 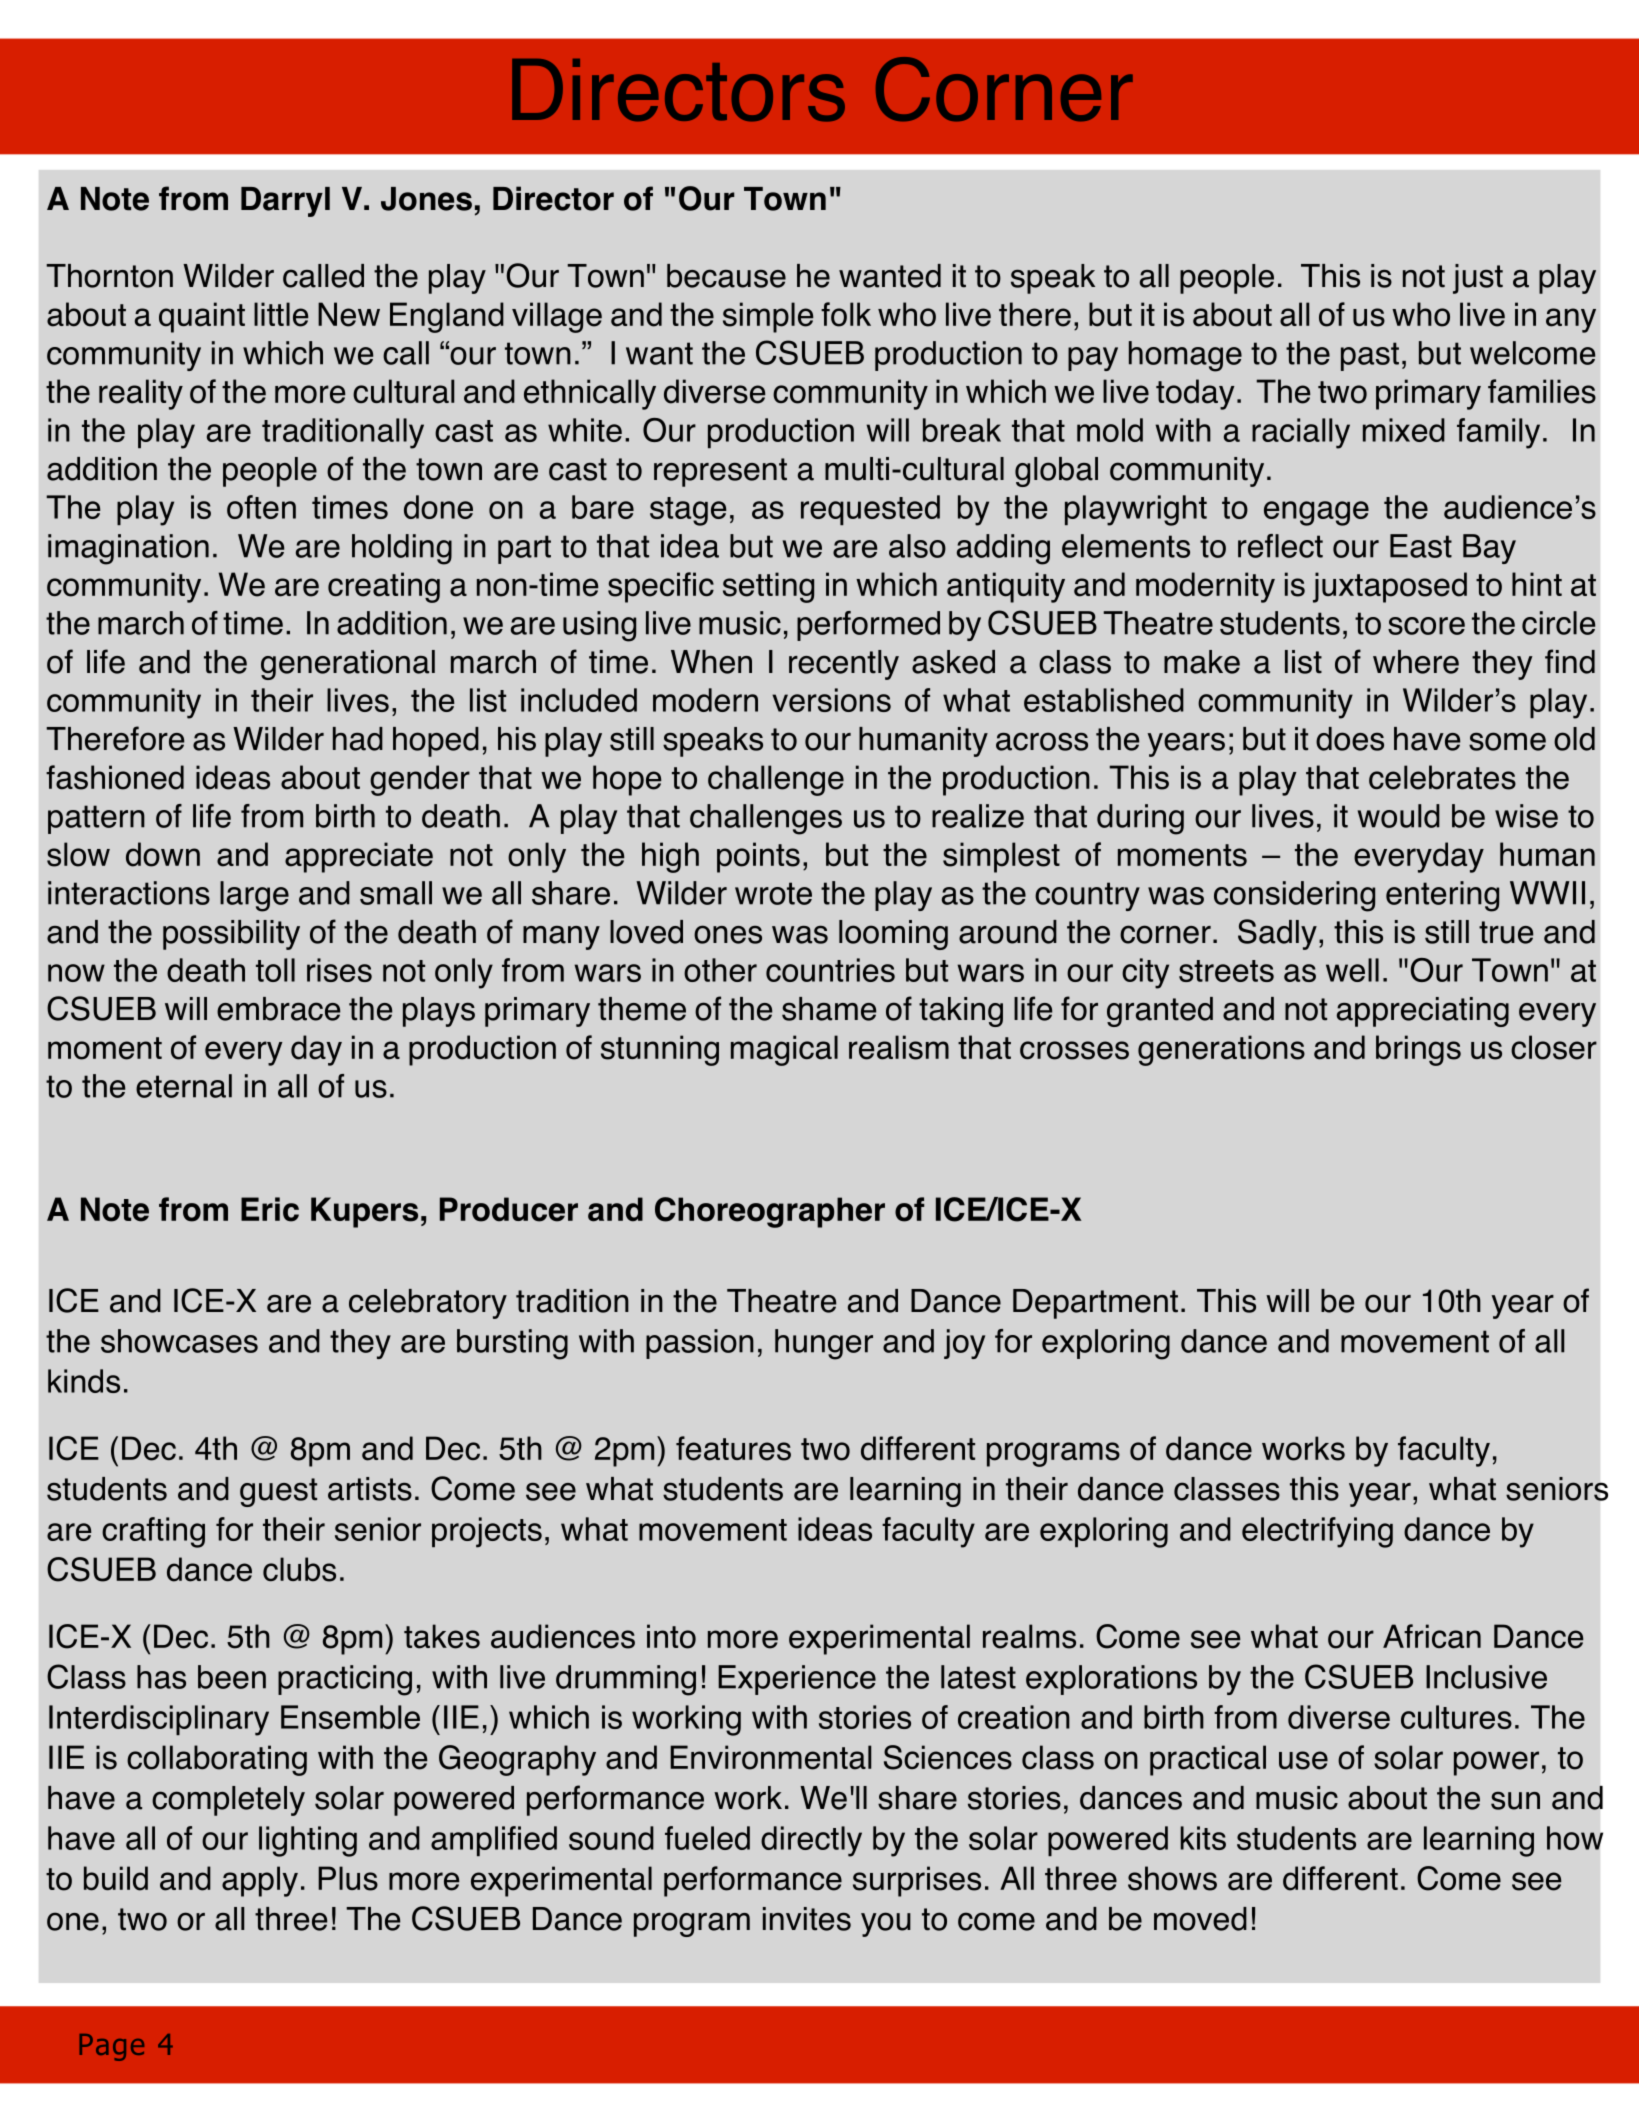 What do you see at coordinates (1200, 1919) in the screenshot?
I see `moved` at bounding box center [1200, 1919].
